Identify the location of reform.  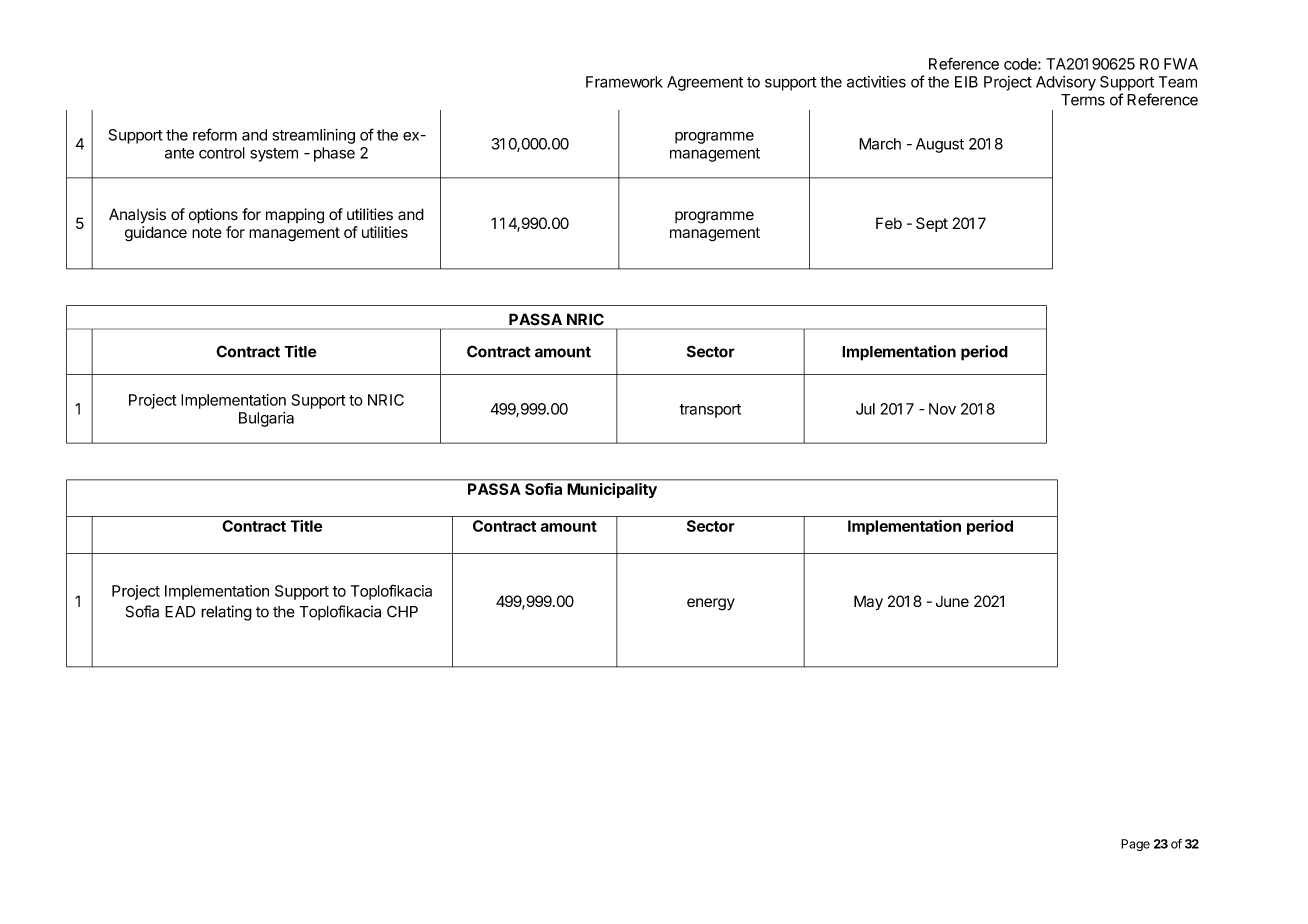
(215, 134).
